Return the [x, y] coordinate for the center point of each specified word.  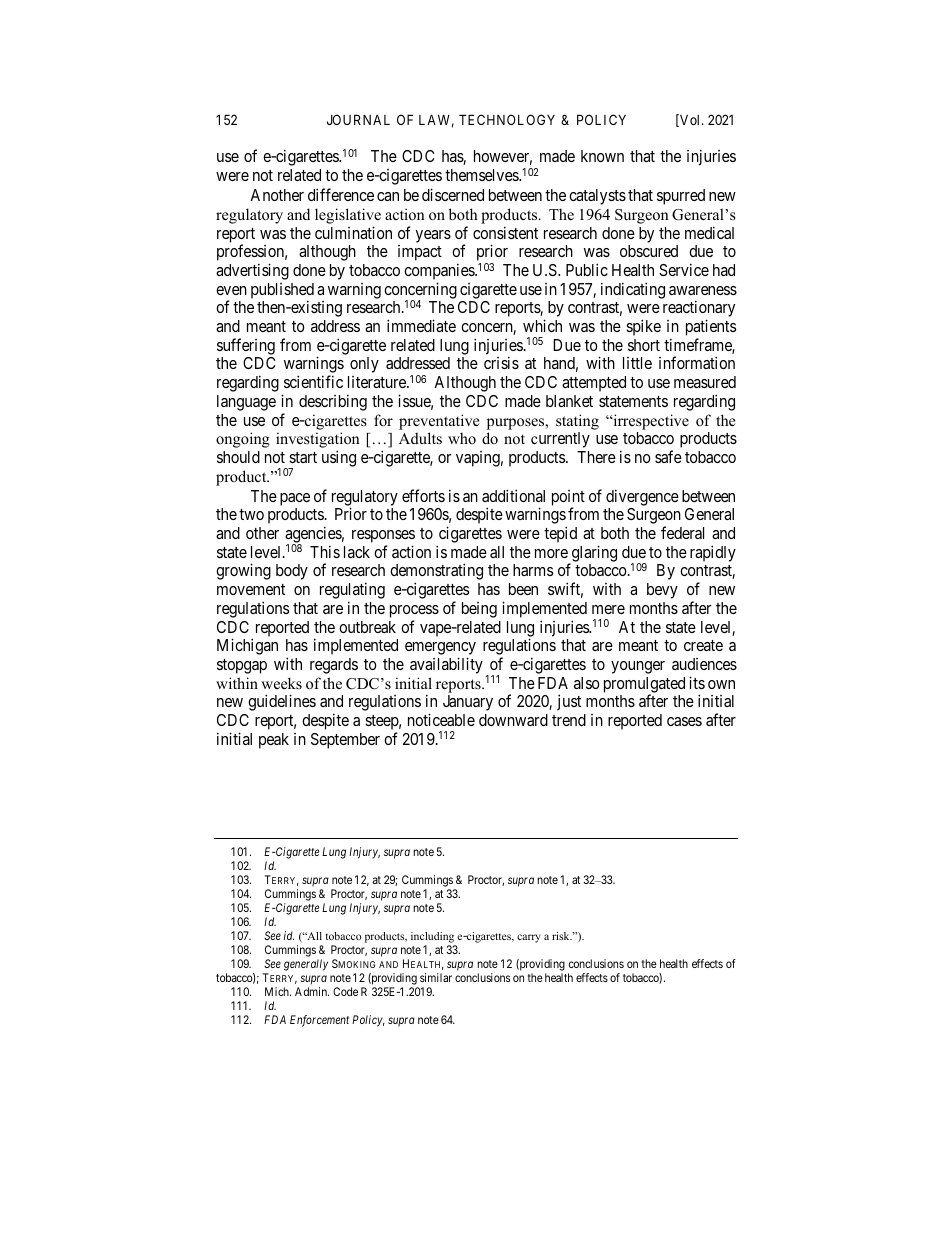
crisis [501, 362]
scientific [313, 381]
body [292, 572]
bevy [662, 591]
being [479, 610]
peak [274, 741]
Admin [312, 991]
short [644, 345]
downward [513, 720]
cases [684, 721]
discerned [453, 194]
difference [341, 194]
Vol [690, 120]
